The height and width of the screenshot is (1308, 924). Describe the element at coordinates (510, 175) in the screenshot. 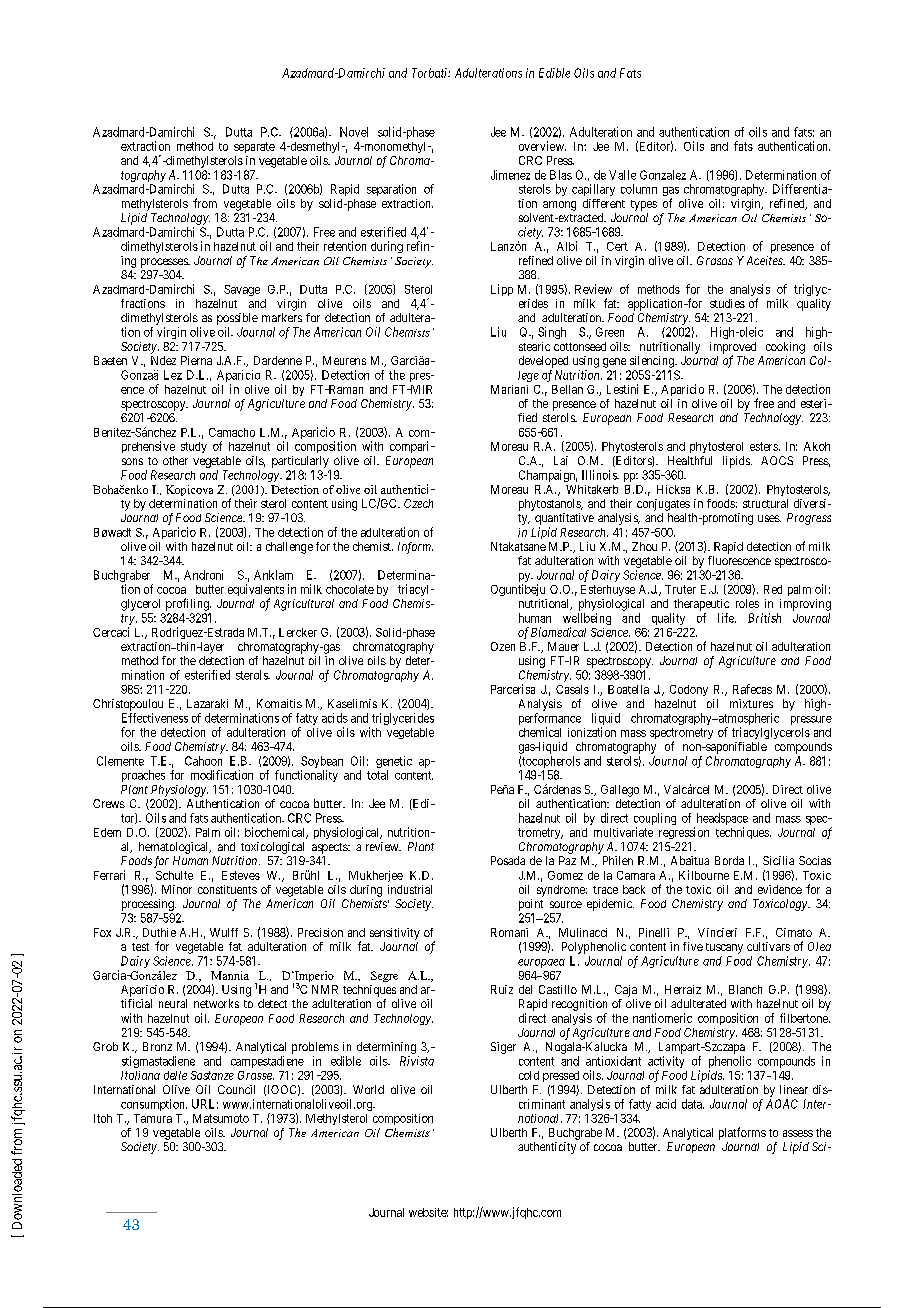

I see `Jimenez` at that location.
